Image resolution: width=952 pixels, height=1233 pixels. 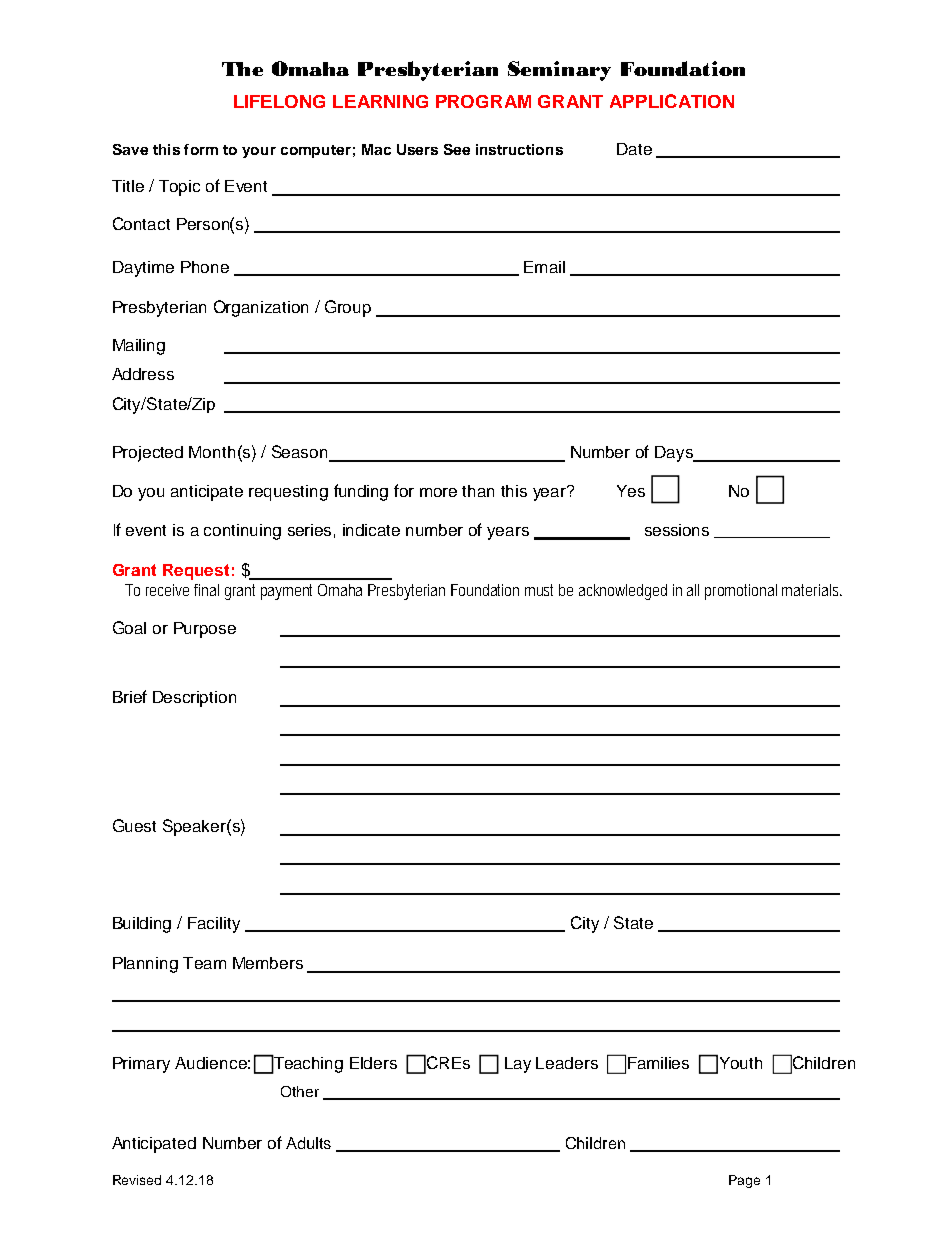 I want to click on Days, so click(x=675, y=454).
